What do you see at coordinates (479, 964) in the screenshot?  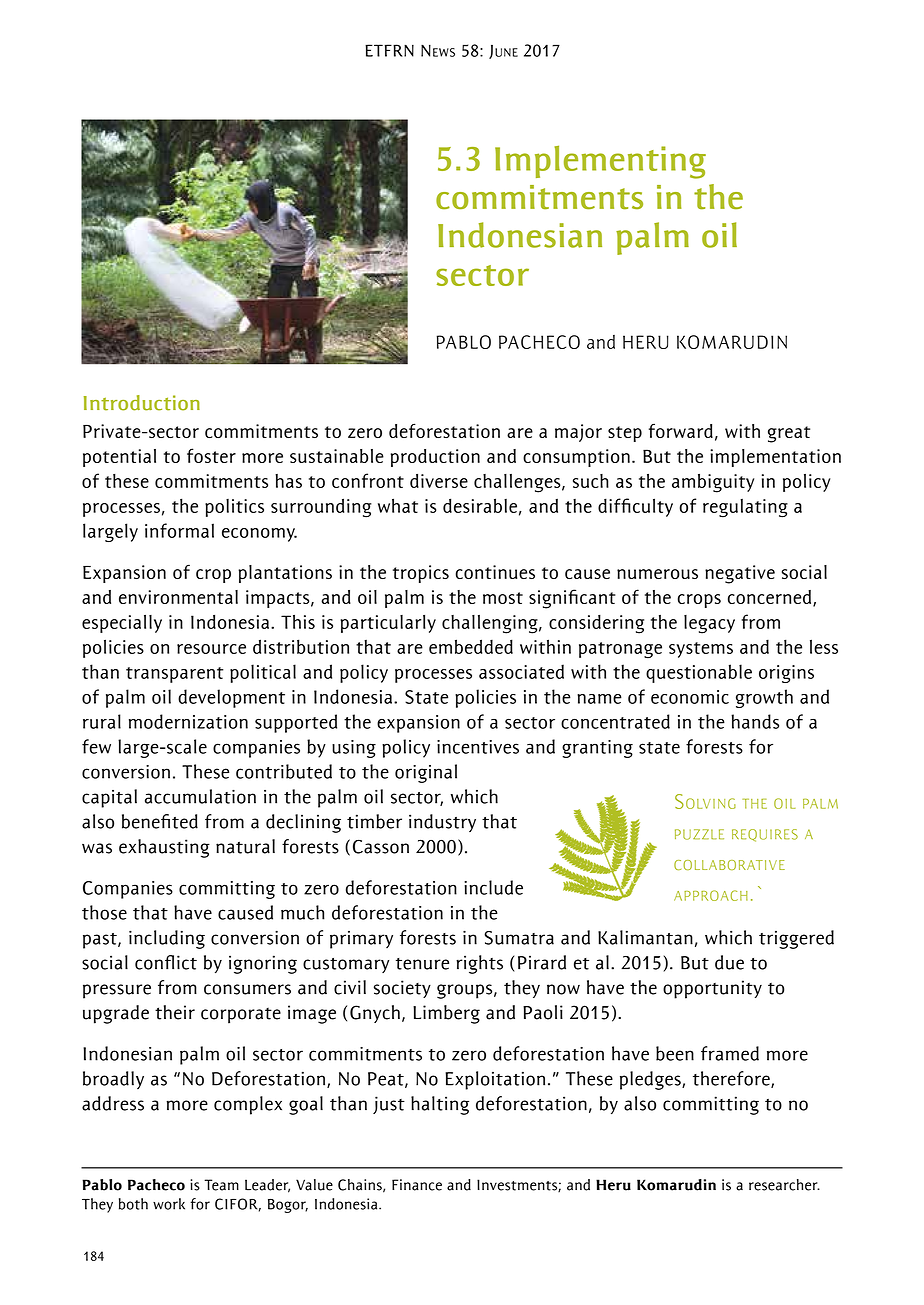 I see `rights` at bounding box center [479, 964].
